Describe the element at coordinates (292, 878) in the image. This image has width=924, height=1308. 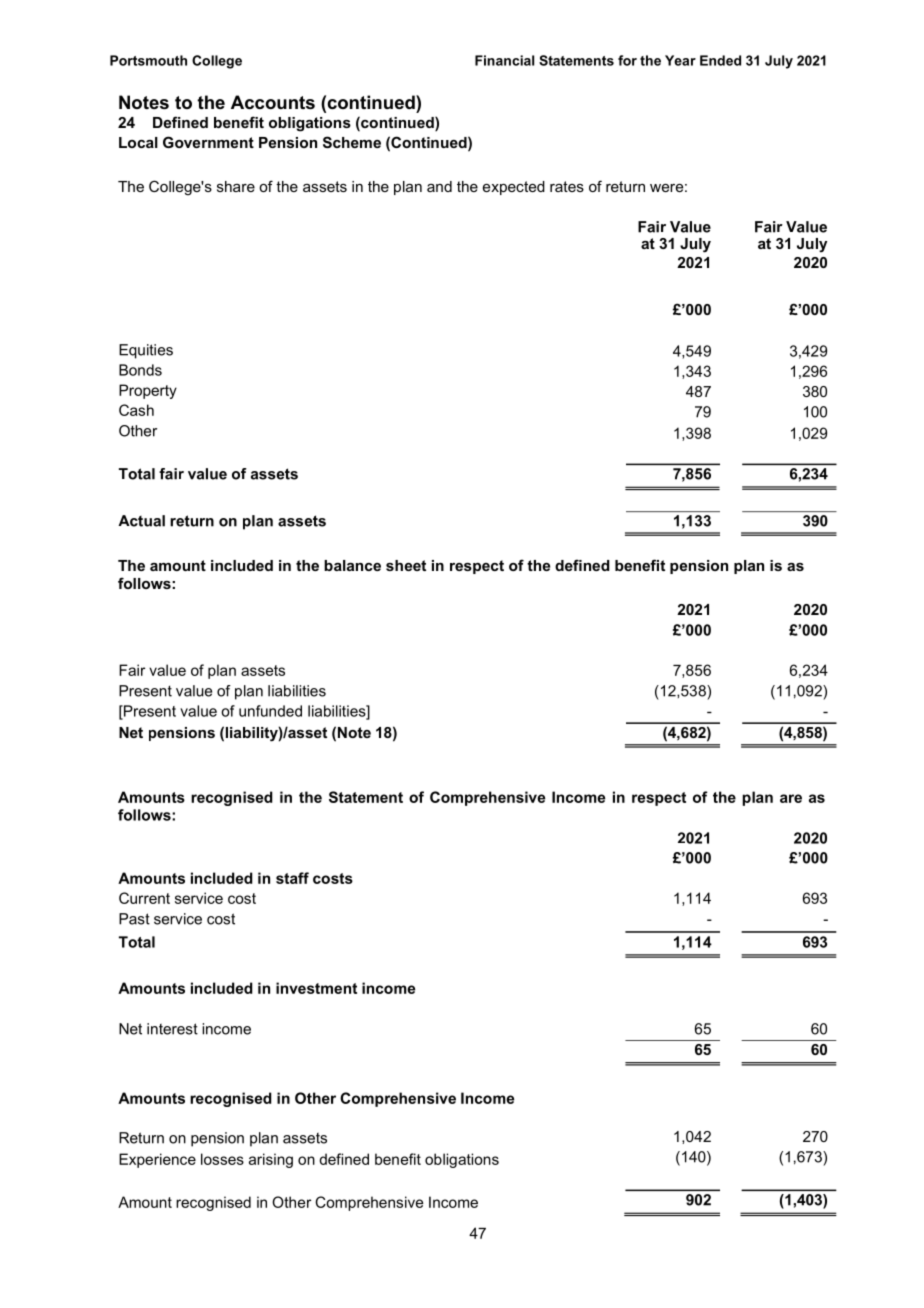
I see `staff` at that location.
